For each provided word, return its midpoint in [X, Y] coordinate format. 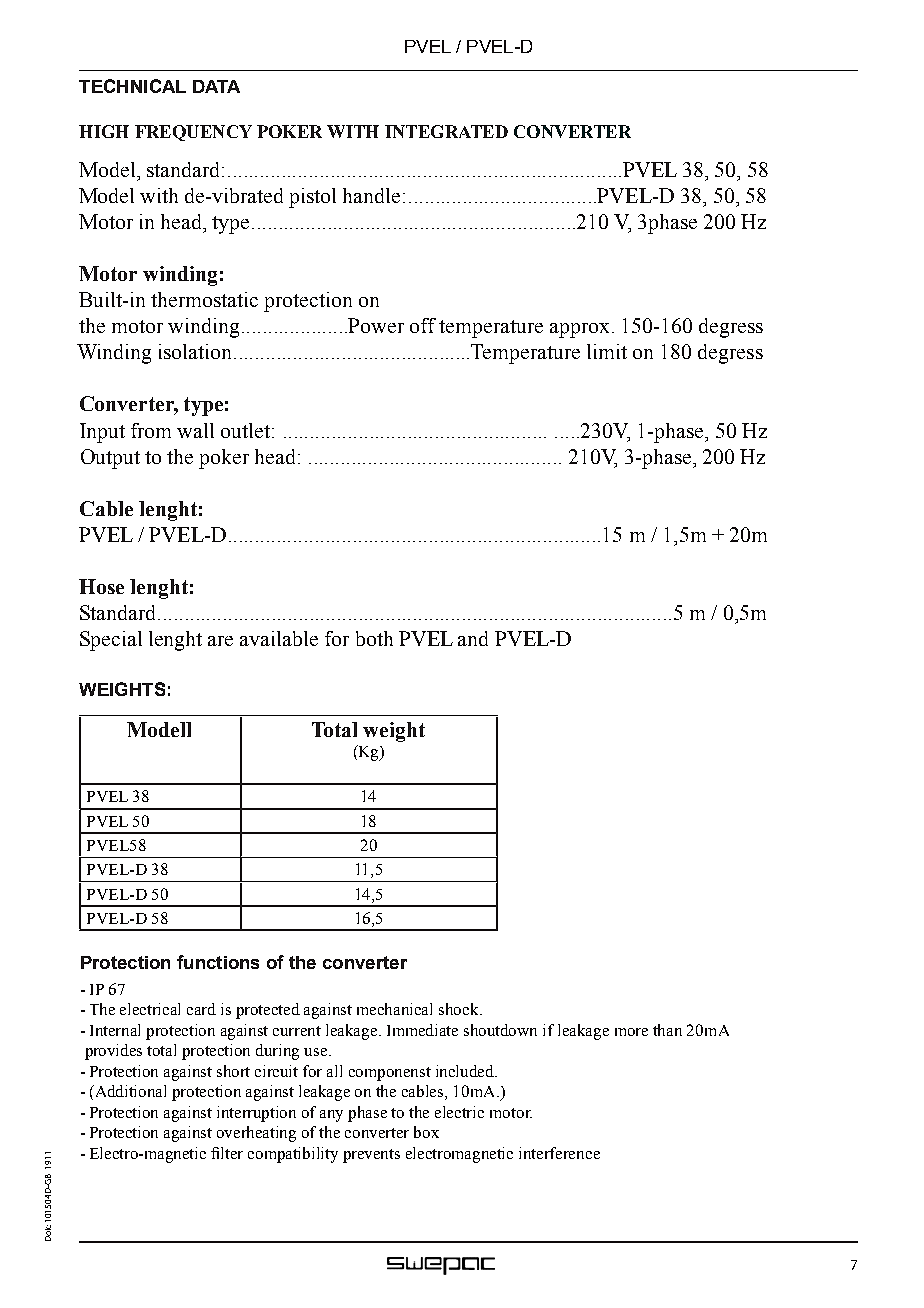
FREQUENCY [193, 133]
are [220, 641]
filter [227, 1153]
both [374, 638]
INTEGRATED [446, 131]
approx [579, 330]
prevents [371, 1156]
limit [607, 351]
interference [559, 1153]
